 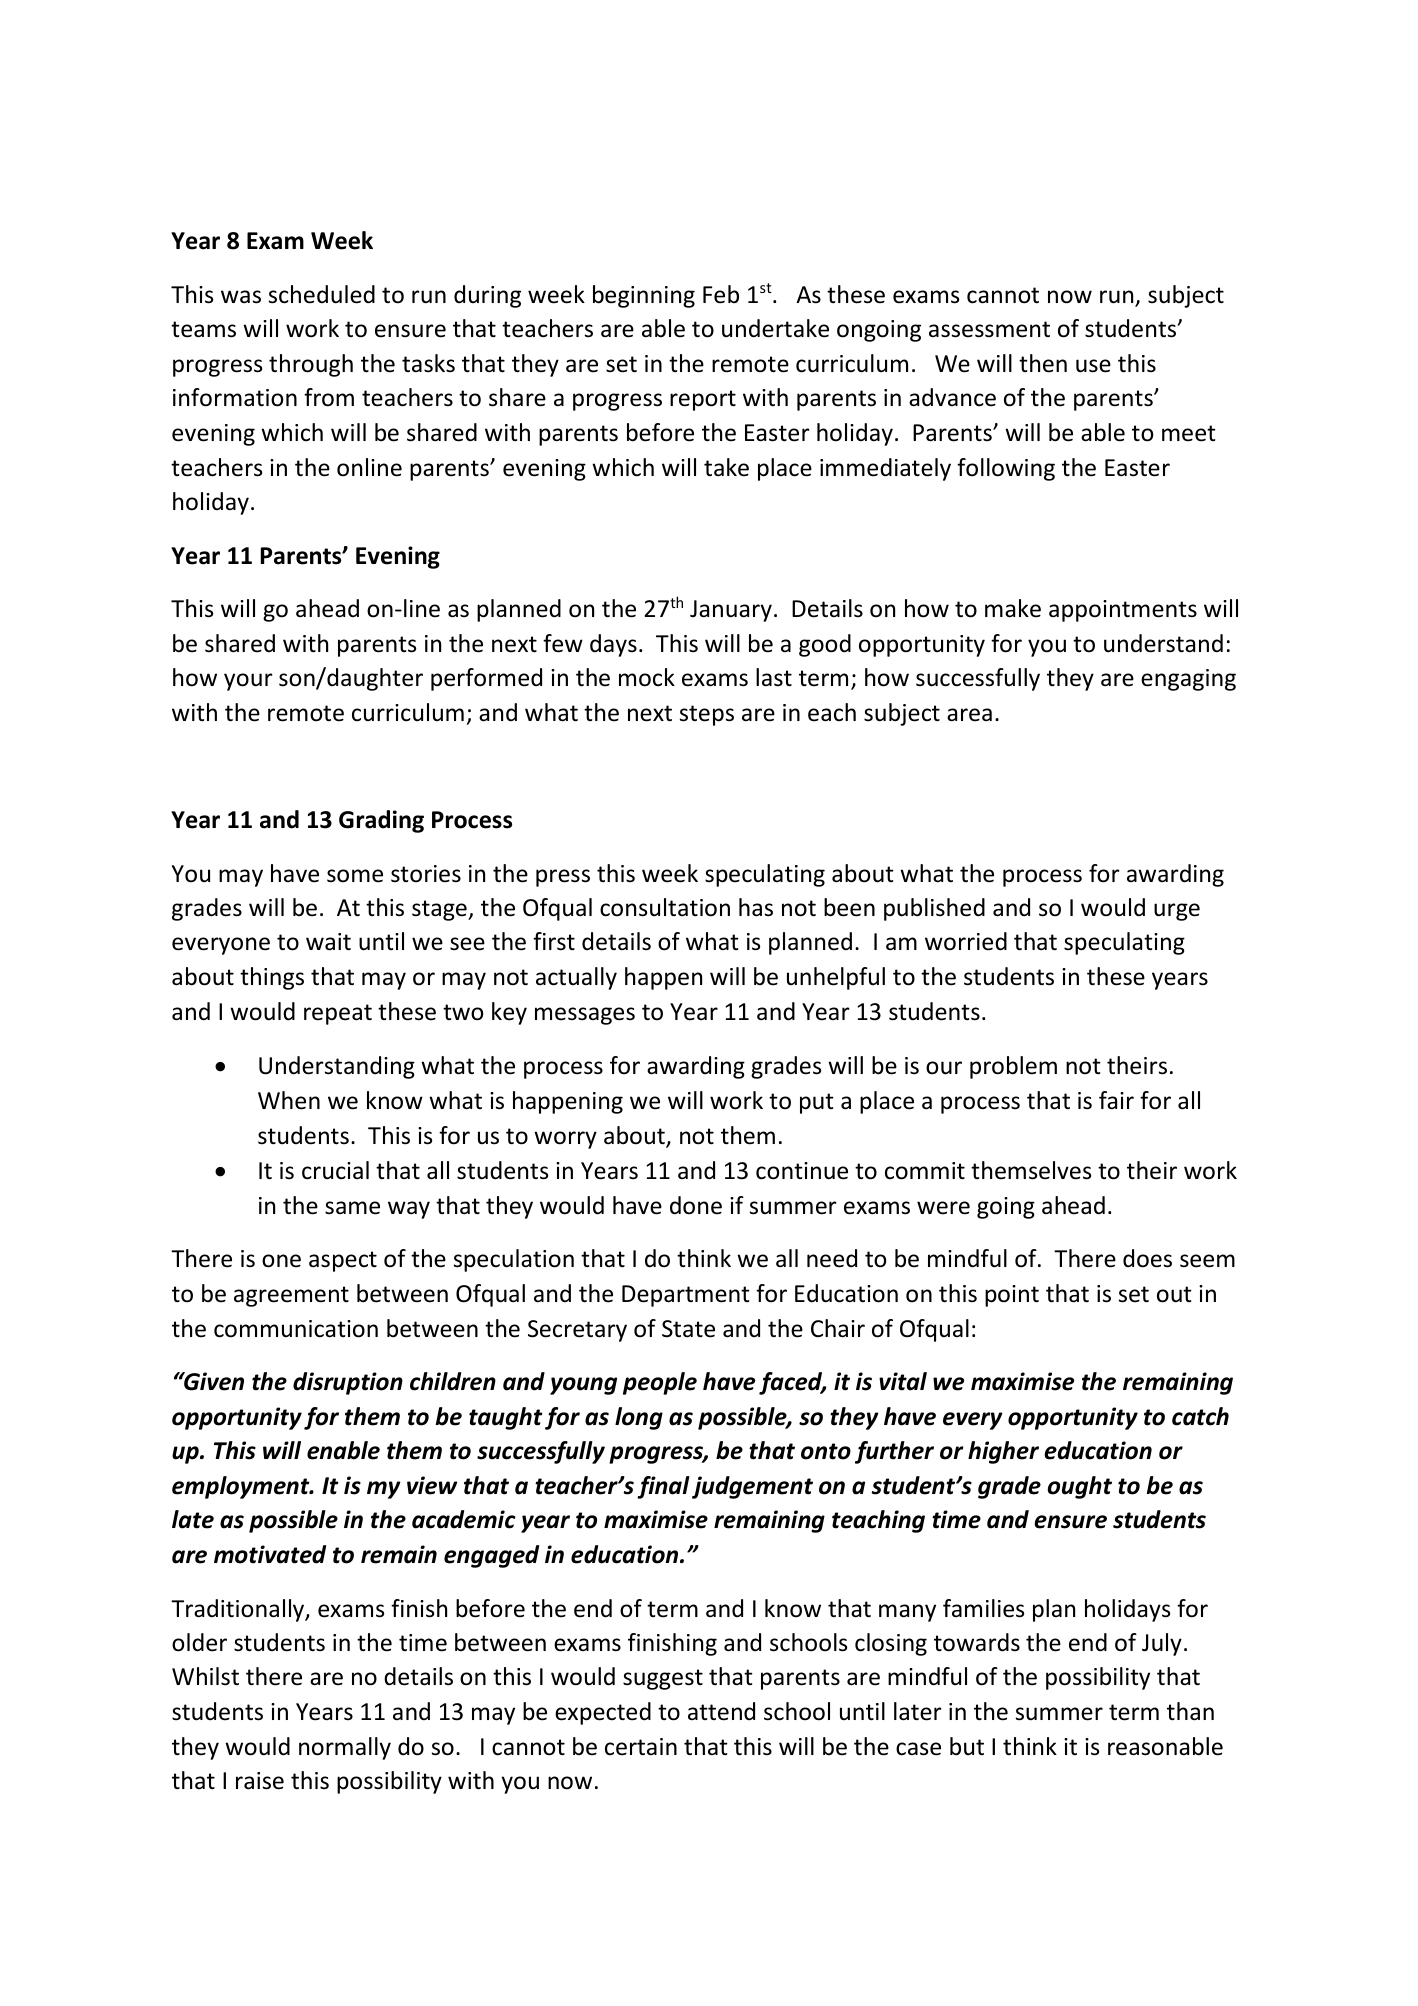 I want to click on done, so click(x=696, y=1205).
